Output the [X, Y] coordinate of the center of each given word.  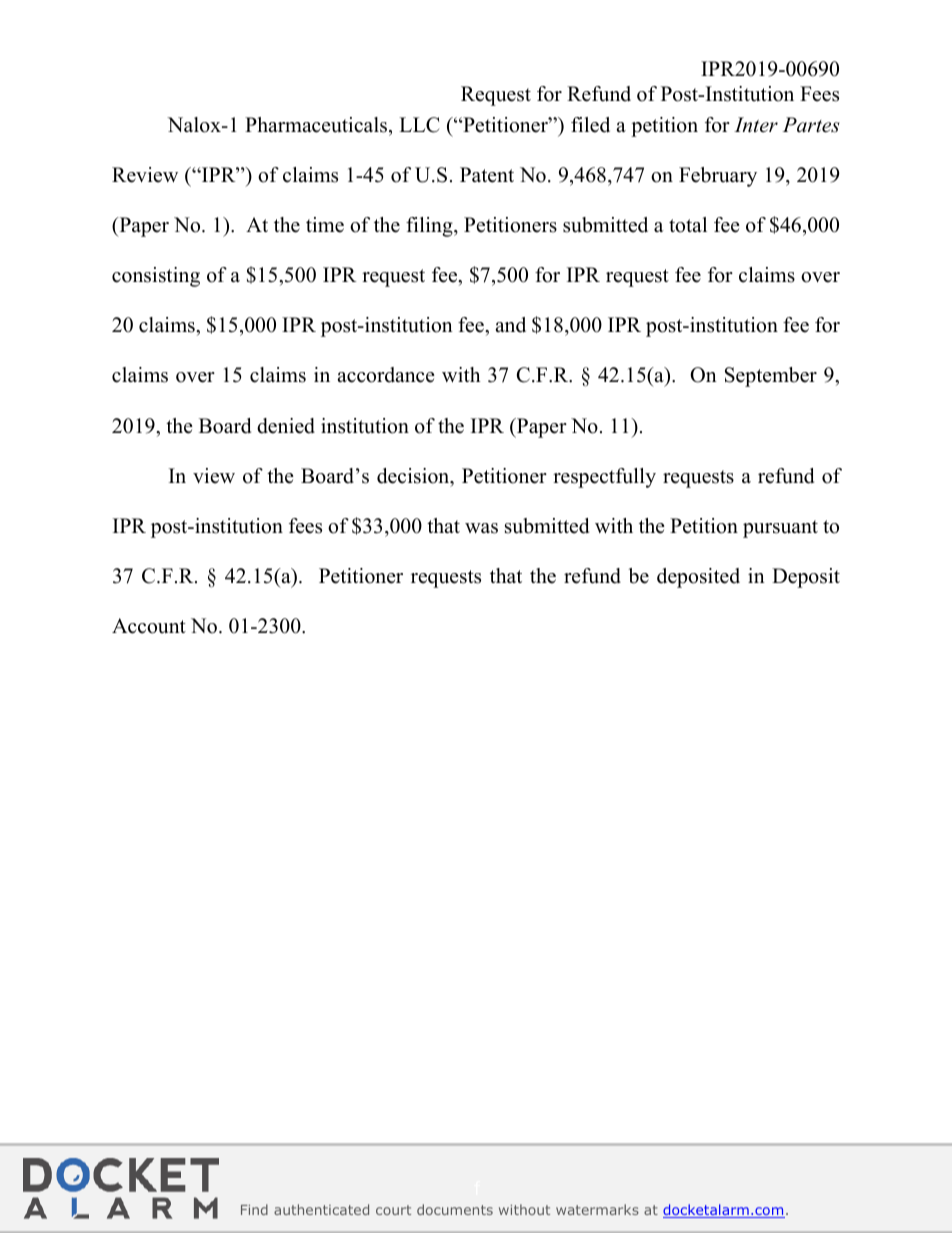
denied [286, 426]
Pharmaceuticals [317, 125]
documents [455, 1209]
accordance [386, 375]
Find [254, 1209]
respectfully [604, 478]
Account [149, 626]
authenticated [321, 1209]
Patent [487, 175]
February [718, 177]
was [481, 528]
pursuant [780, 529]
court [393, 1210]
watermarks [597, 1209]
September [771, 377]
